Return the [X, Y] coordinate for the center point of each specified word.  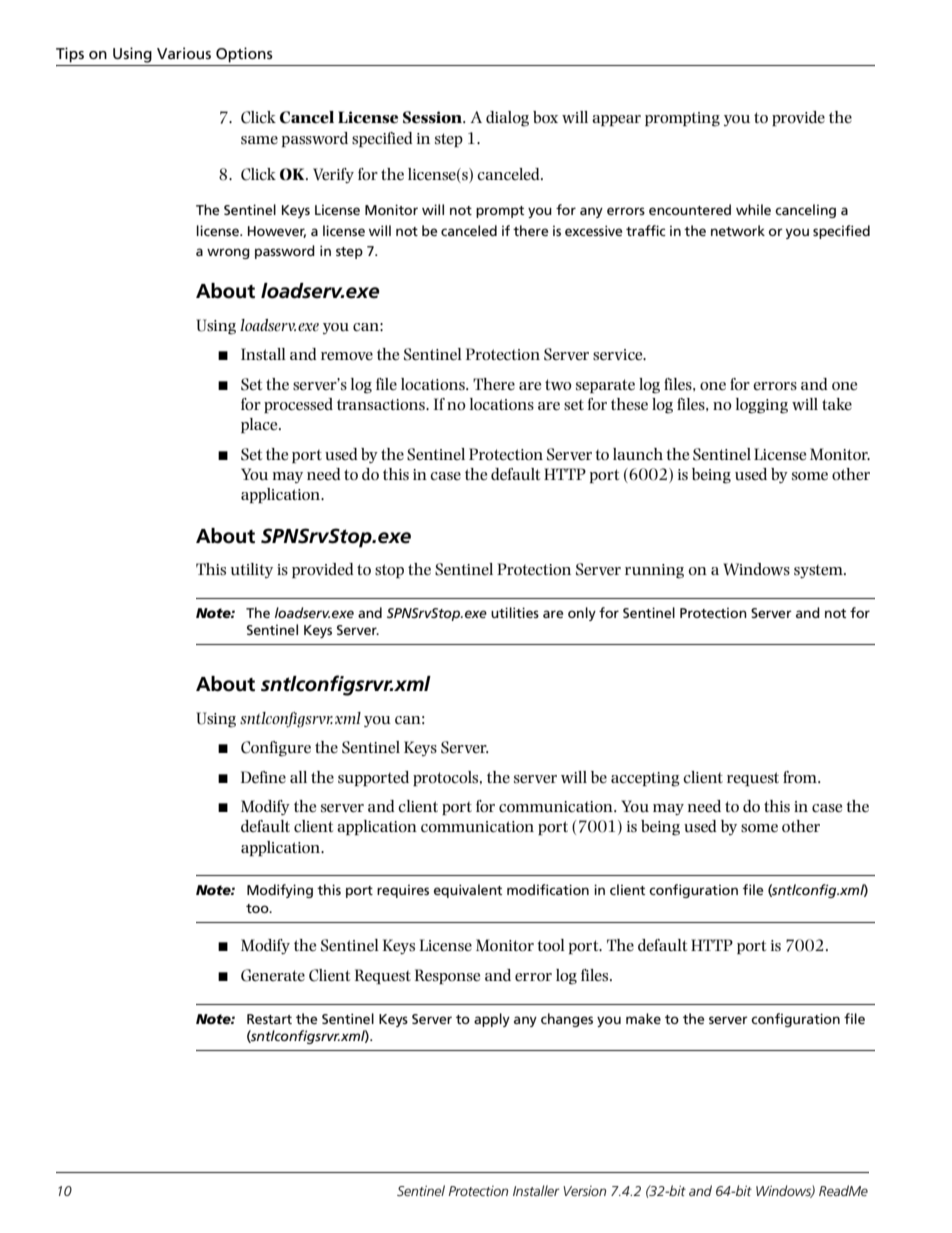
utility [252, 570]
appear [616, 120]
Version [584, 1191]
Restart [269, 1019]
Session [434, 117]
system [819, 571]
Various [184, 53]
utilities [515, 612]
